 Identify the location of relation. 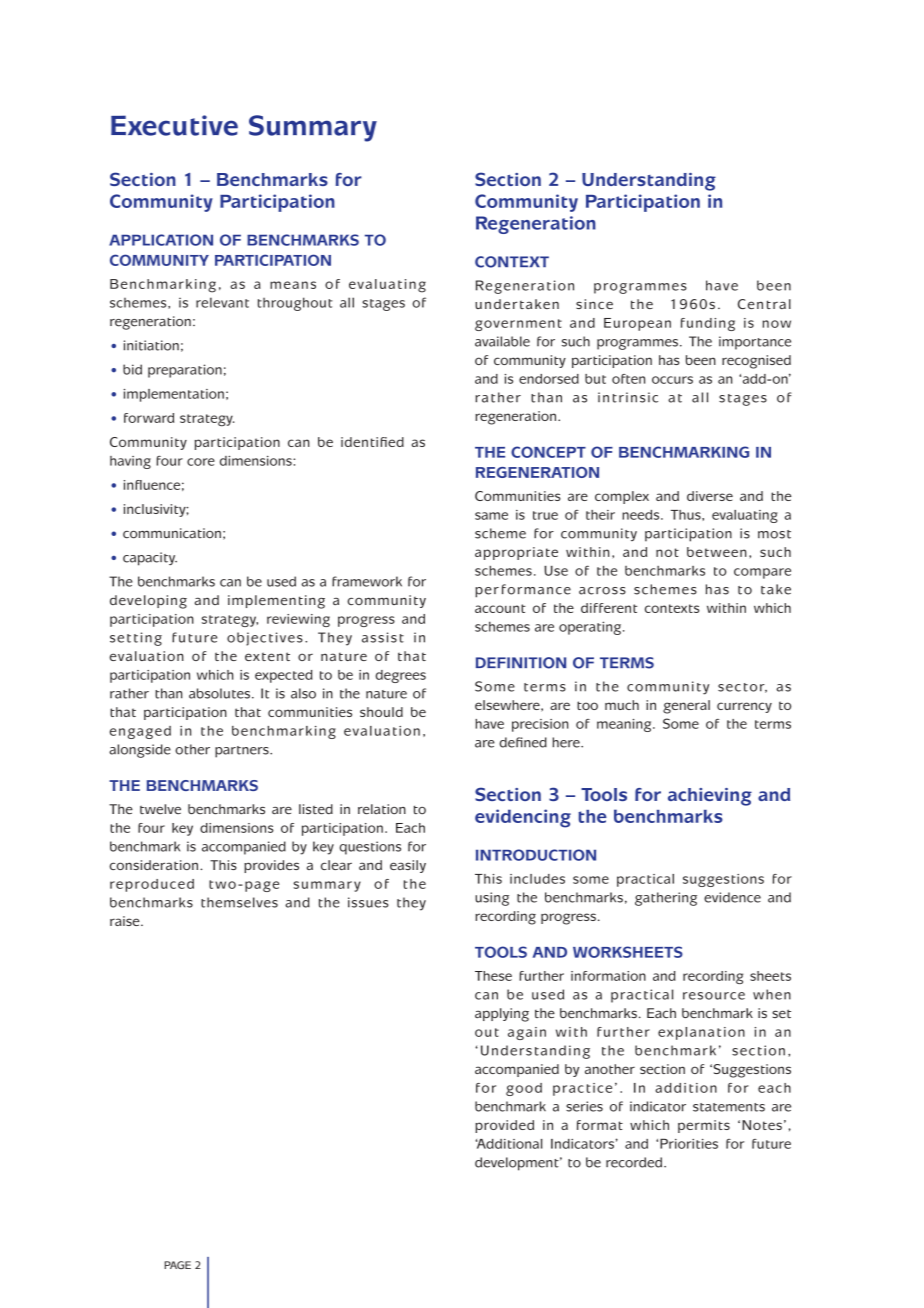
(382, 809).
